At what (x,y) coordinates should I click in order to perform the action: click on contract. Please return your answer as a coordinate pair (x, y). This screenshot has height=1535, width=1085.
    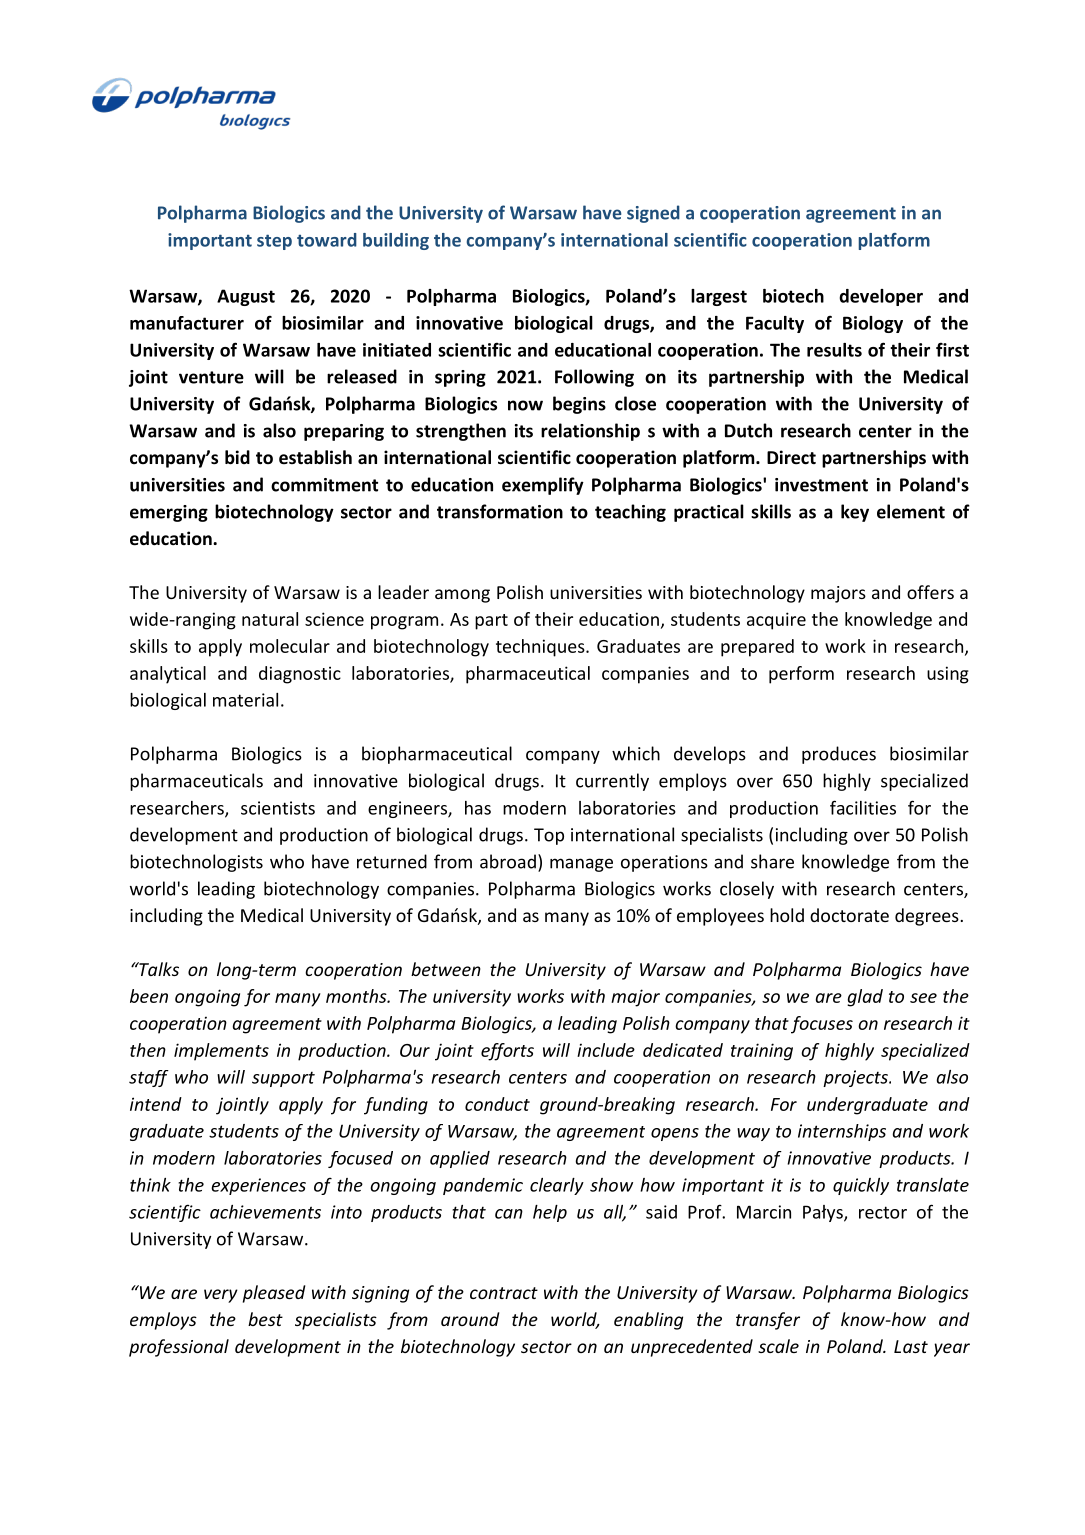
    Looking at the image, I should click on (504, 1293).
